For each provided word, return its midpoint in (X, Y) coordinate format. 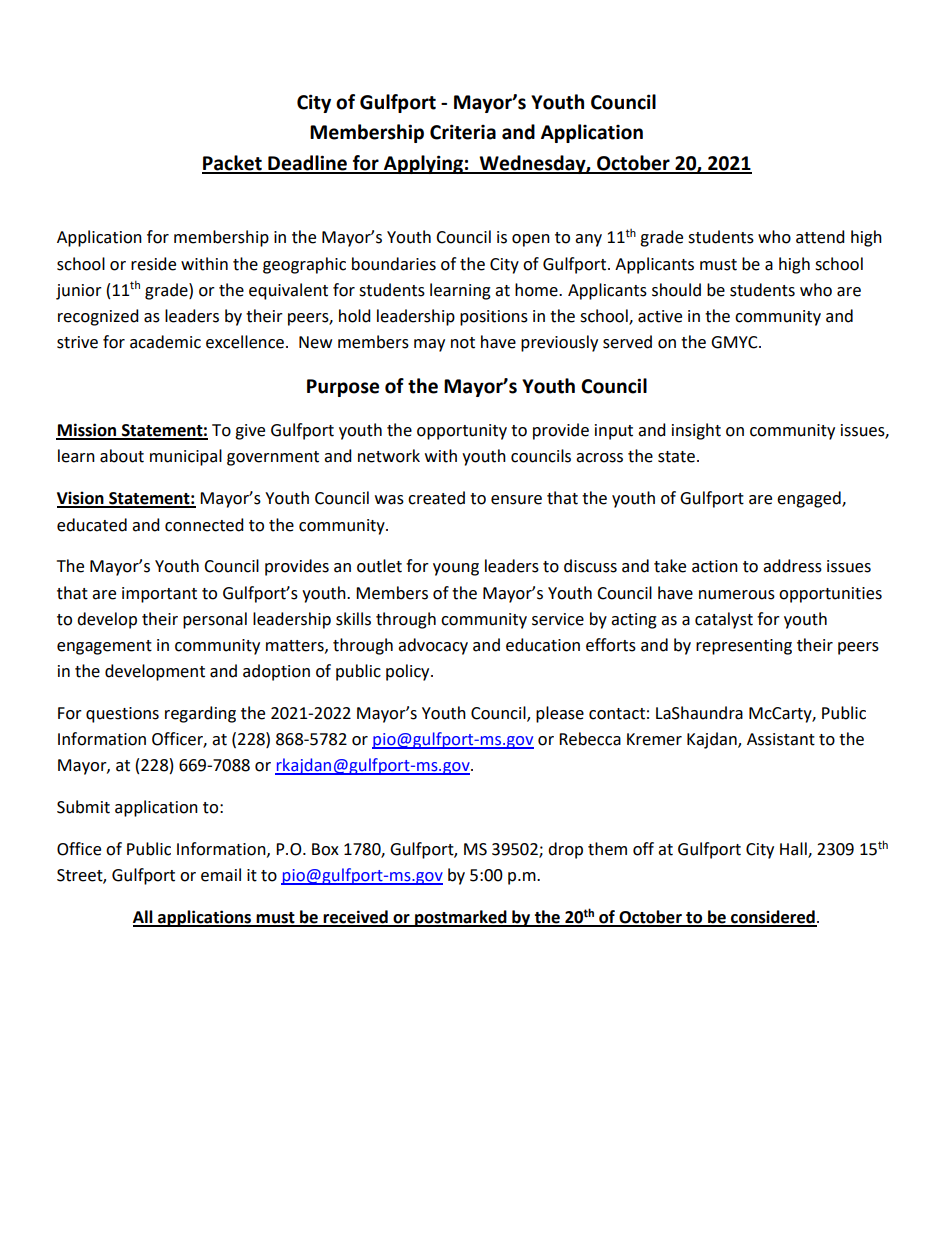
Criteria (463, 132)
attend (820, 237)
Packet (233, 164)
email (221, 875)
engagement (104, 647)
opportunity (462, 432)
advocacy (433, 646)
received (356, 918)
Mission (87, 431)
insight (696, 431)
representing (744, 647)
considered (773, 918)
